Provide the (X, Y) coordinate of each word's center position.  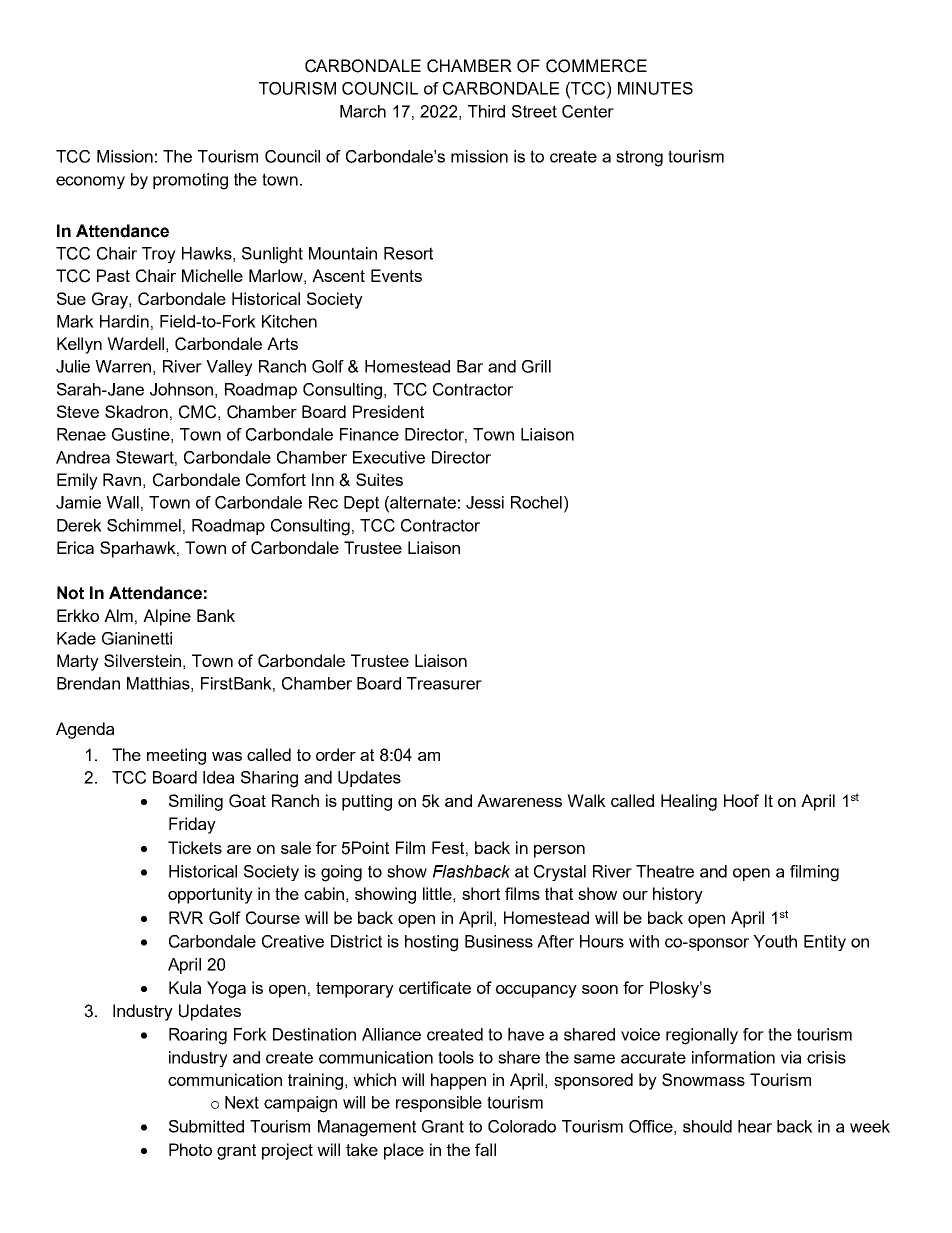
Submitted (206, 1126)
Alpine (167, 617)
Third (486, 111)
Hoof (741, 800)
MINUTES (655, 88)
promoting (190, 181)
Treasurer (444, 683)
